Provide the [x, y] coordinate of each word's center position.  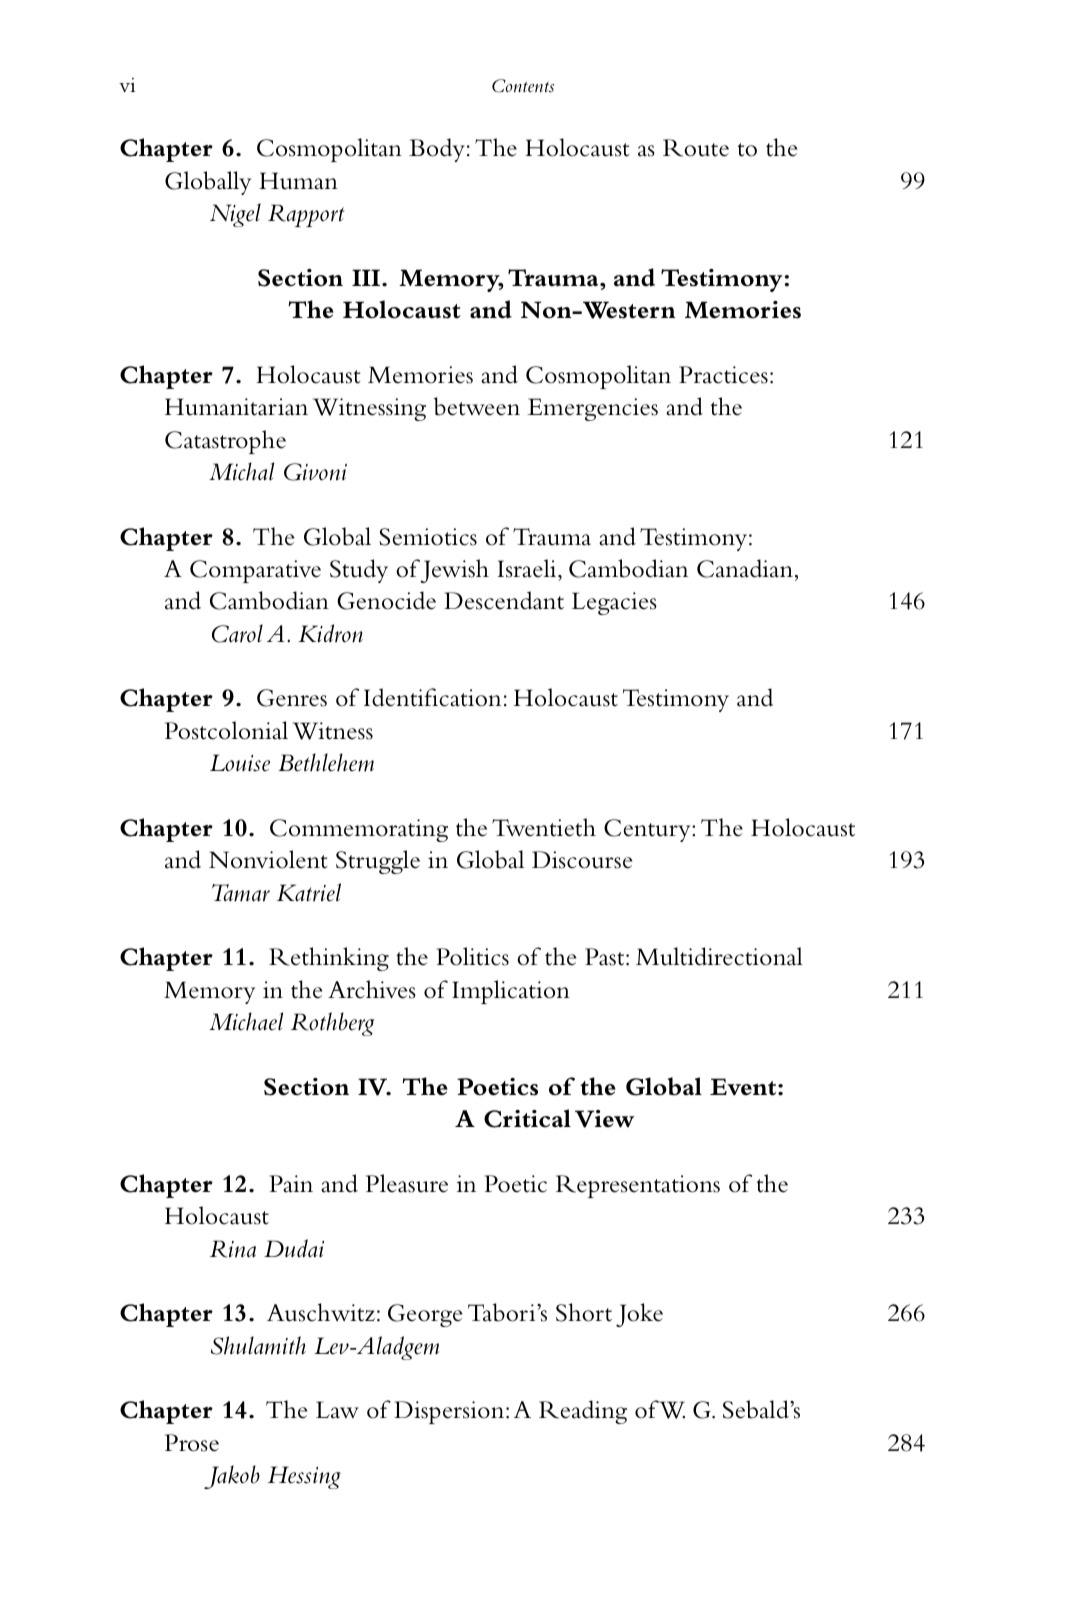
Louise [240, 763]
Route [696, 148]
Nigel [235, 215]
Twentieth [544, 827]
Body [437, 150]
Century [648, 830]
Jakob [232, 1477]
